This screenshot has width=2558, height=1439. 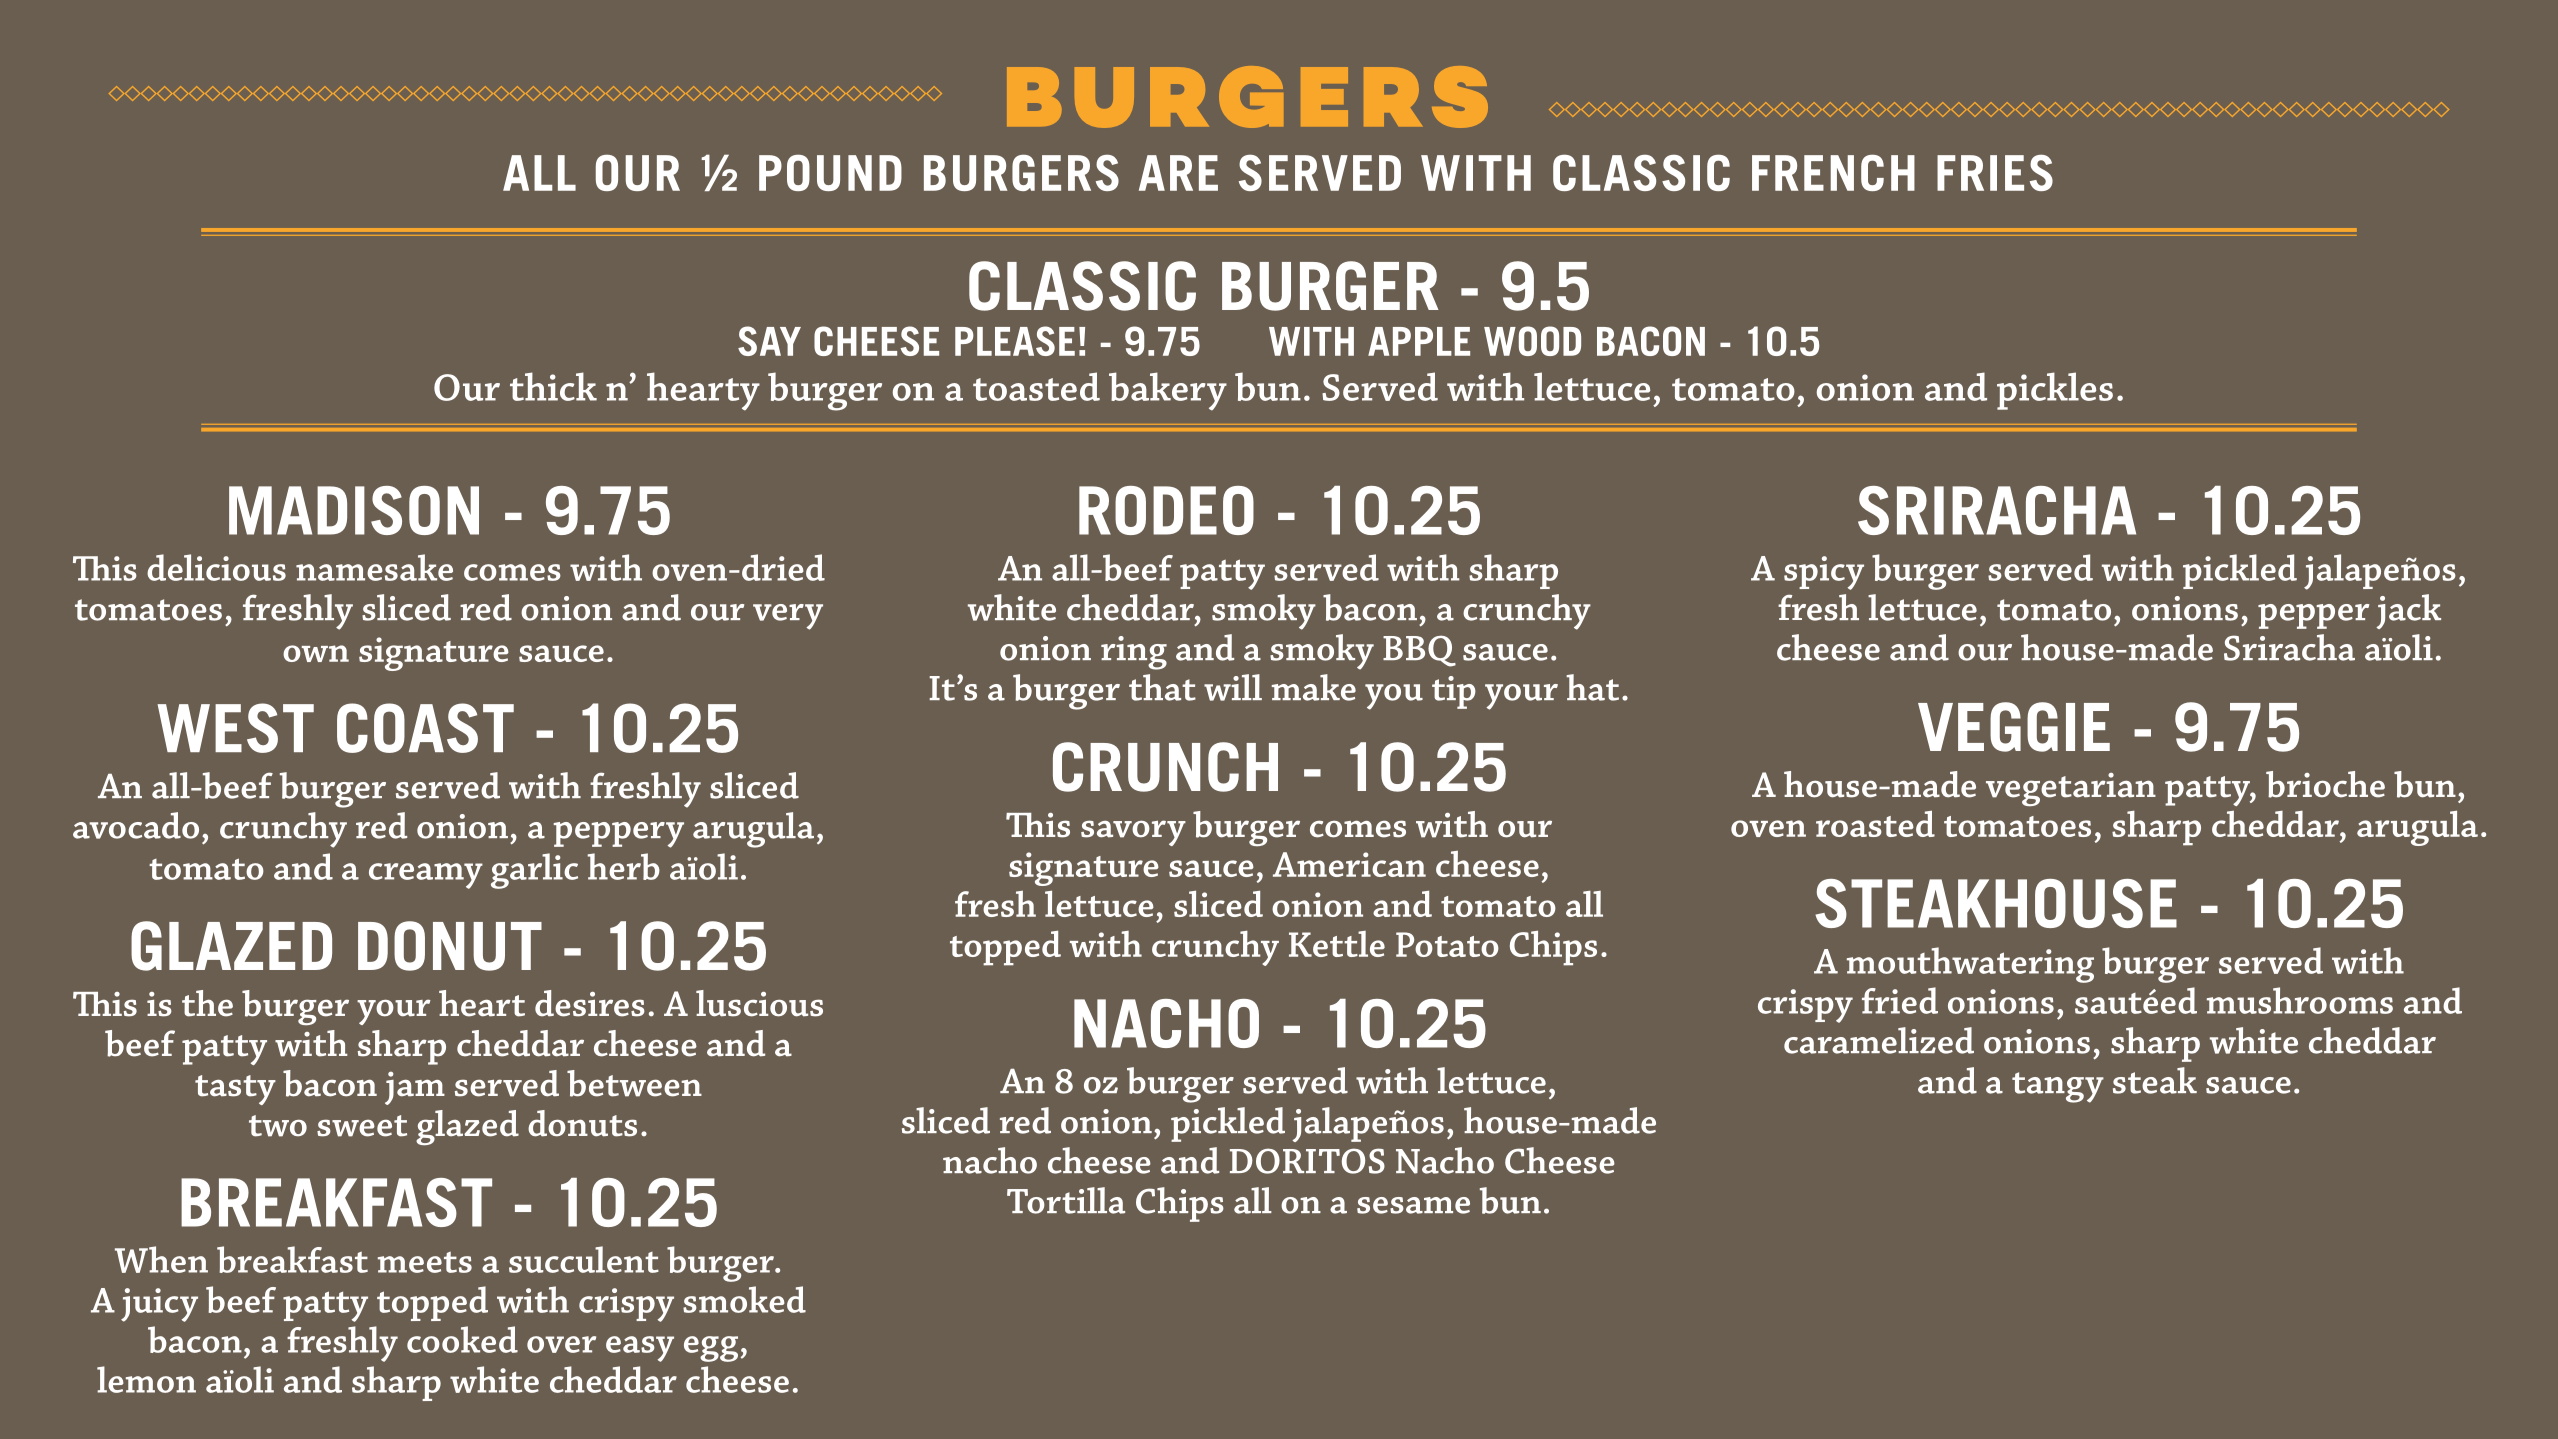 I want to click on DORITOS, so click(x=1307, y=1161).
